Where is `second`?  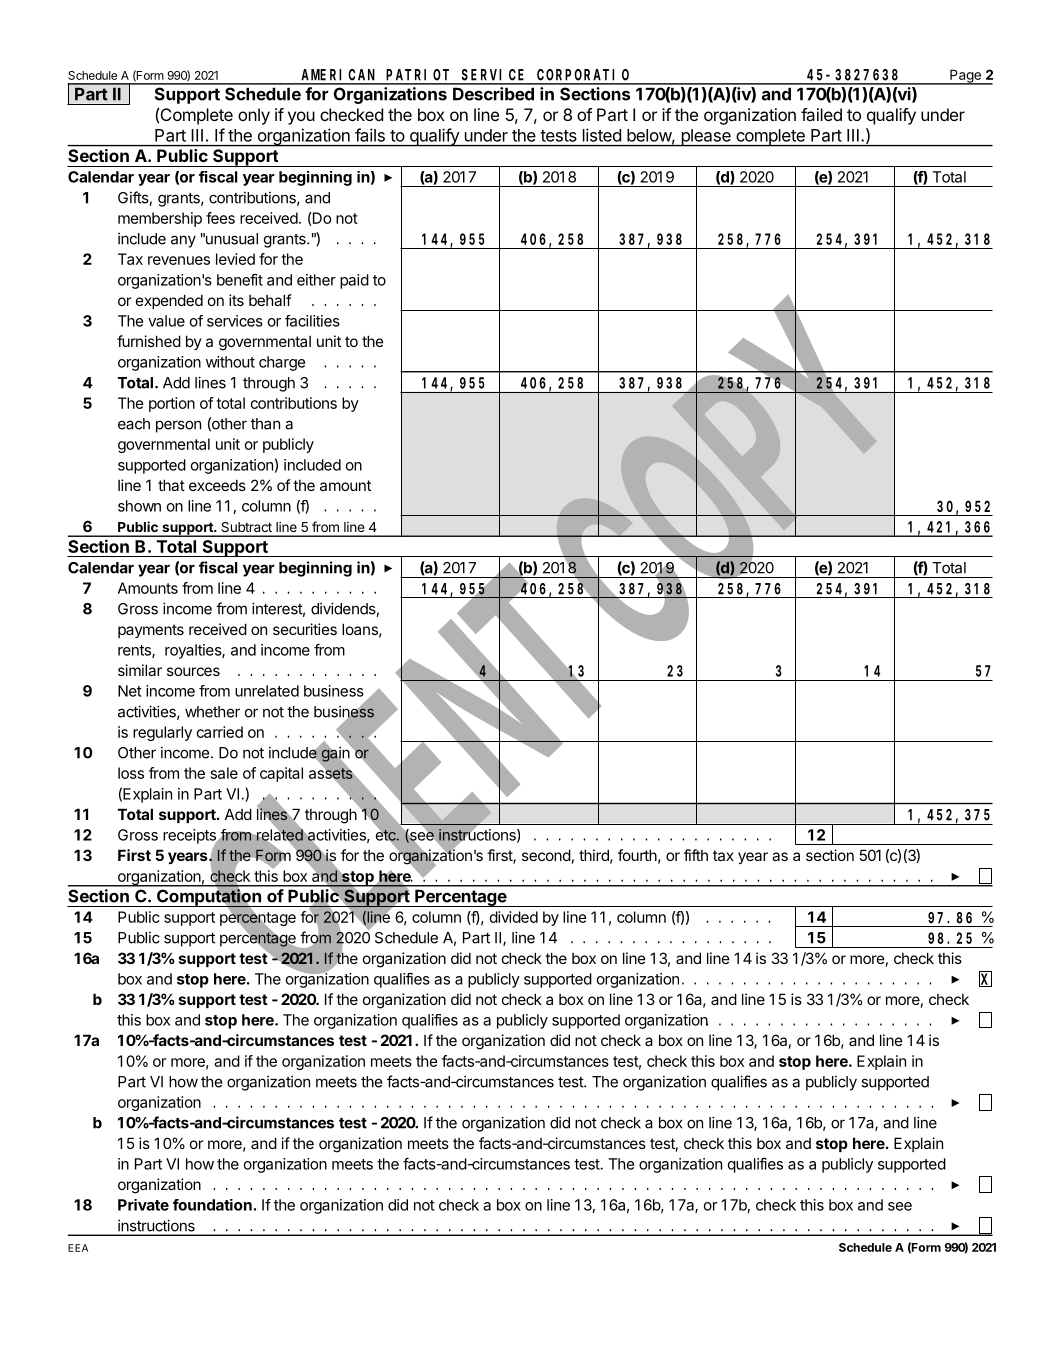 second is located at coordinates (546, 855).
